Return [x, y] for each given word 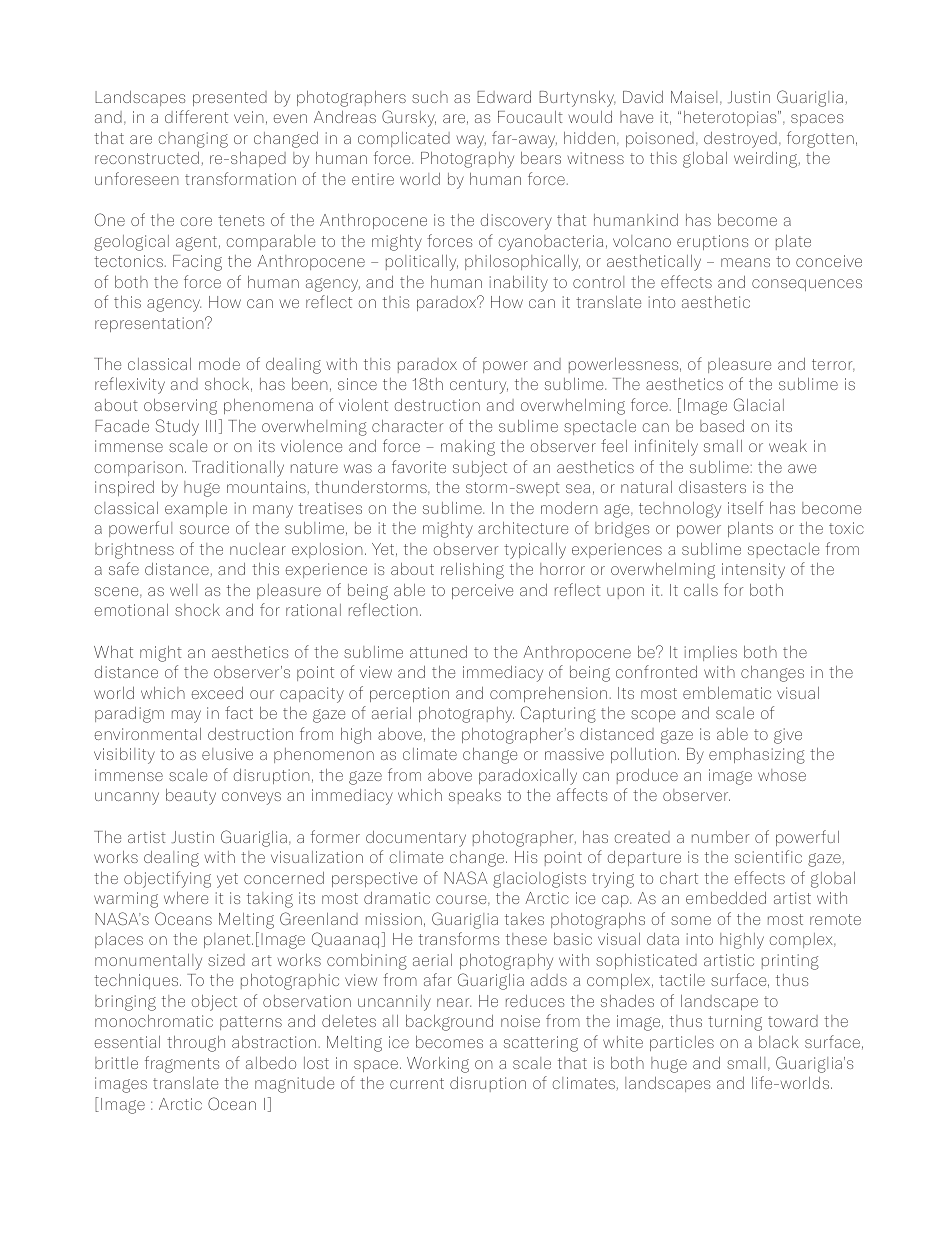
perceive [482, 591]
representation [150, 324]
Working [438, 1065]
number [720, 837]
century [479, 386]
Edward [504, 97]
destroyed [740, 140]
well [183, 590]
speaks [475, 796]
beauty [191, 797]
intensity [753, 571]
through [196, 1044]
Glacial [759, 404]
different [196, 116]
